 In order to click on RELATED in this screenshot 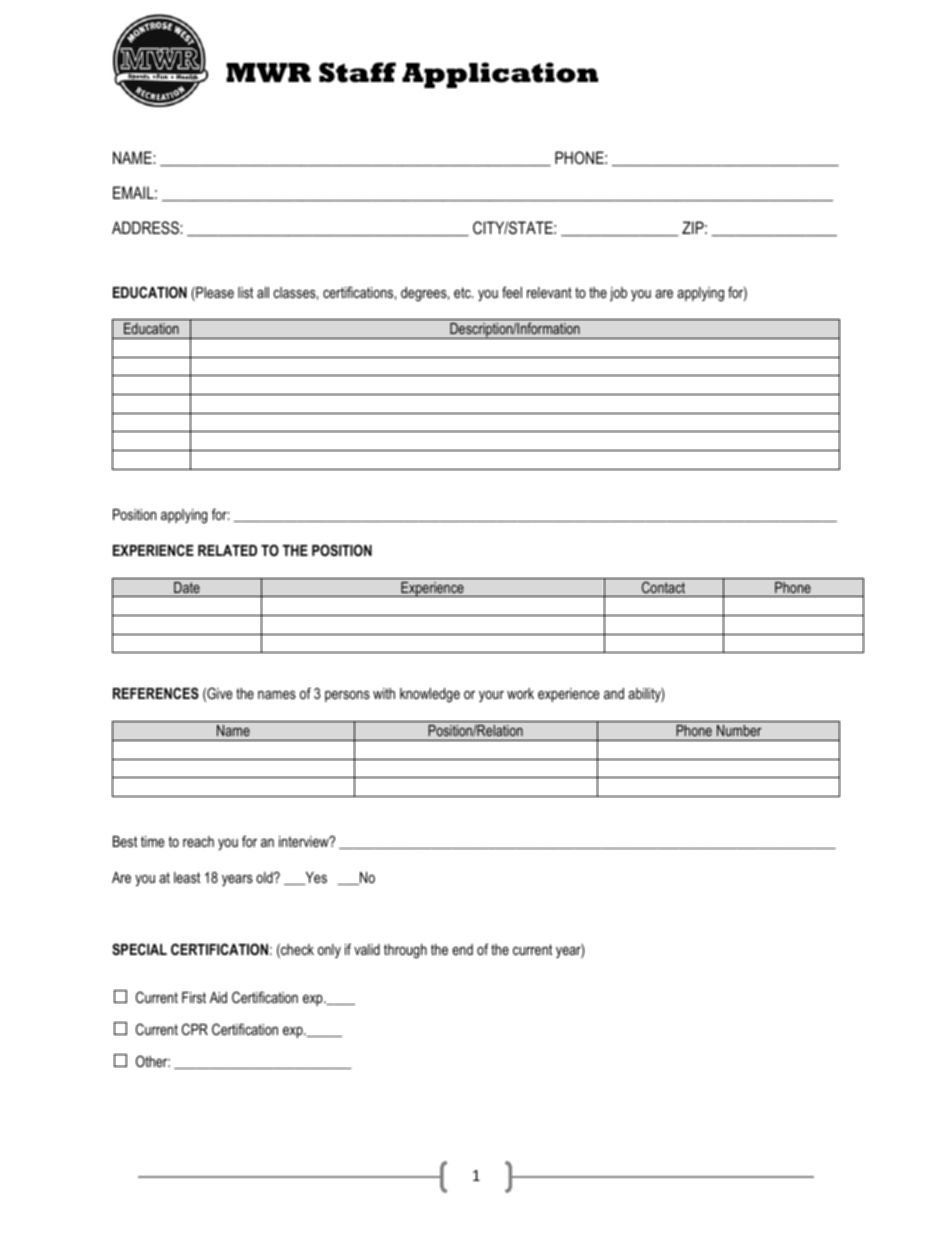, I will do `click(227, 550)`.
